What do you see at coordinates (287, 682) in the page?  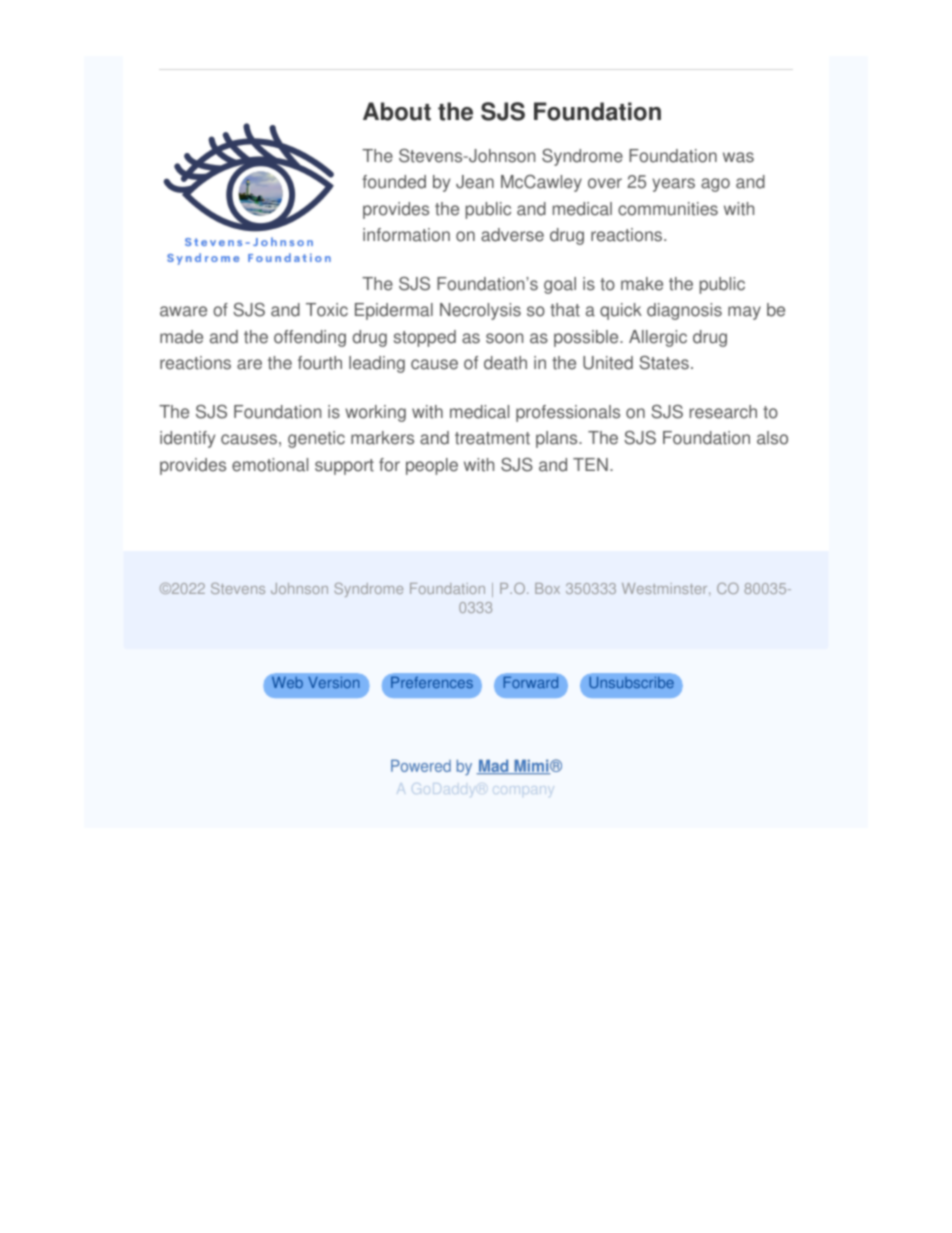 I see `Web` at bounding box center [287, 682].
